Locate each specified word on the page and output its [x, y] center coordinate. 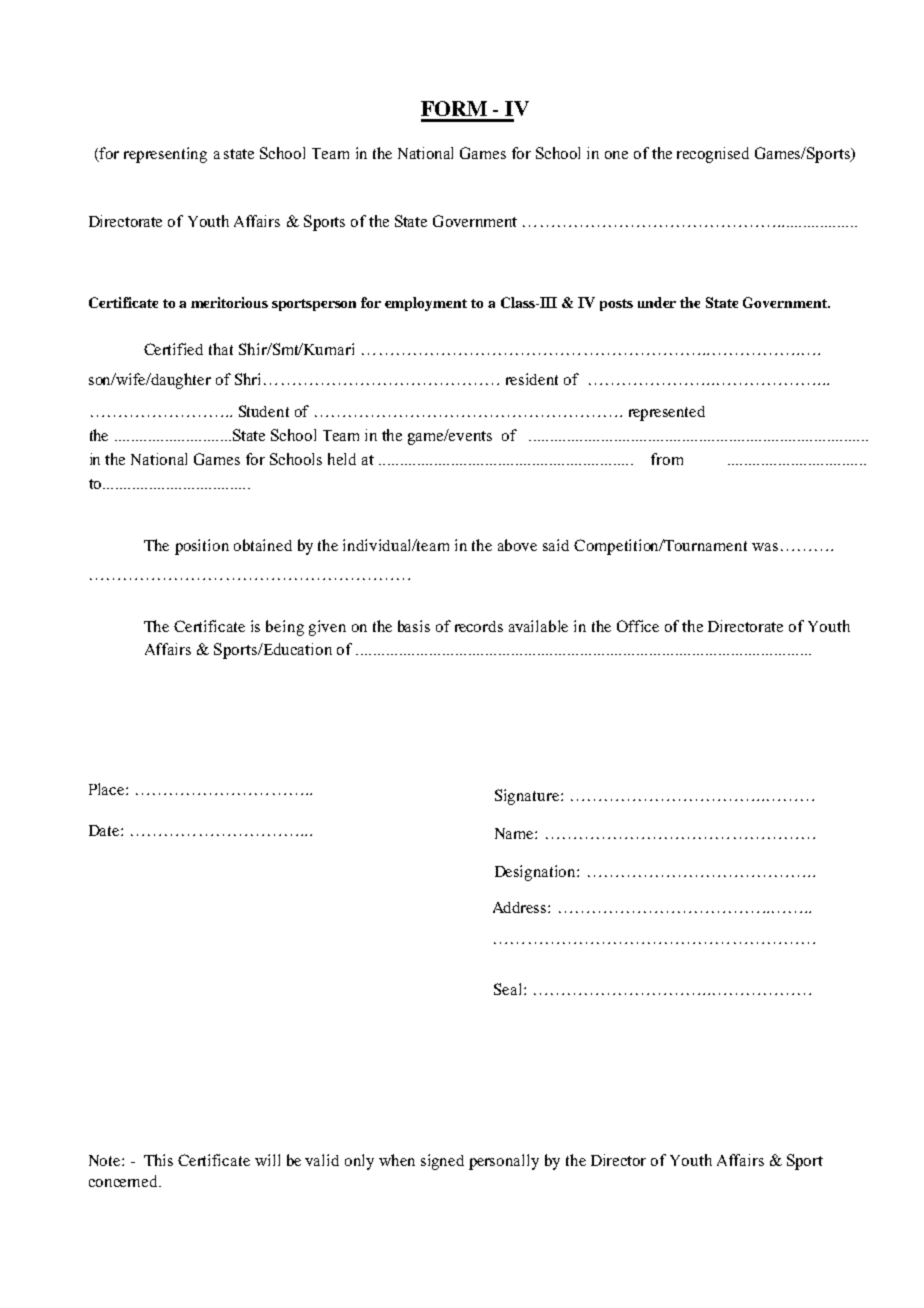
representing [165, 155]
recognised [713, 155]
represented [667, 413]
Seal [509, 989]
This [158, 1160]
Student [264, 411]
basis [414, 626]
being [285, 628]
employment [426, 304]
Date [105, 830]
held [342, 459]
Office [638, 626]
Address [521, 907]
